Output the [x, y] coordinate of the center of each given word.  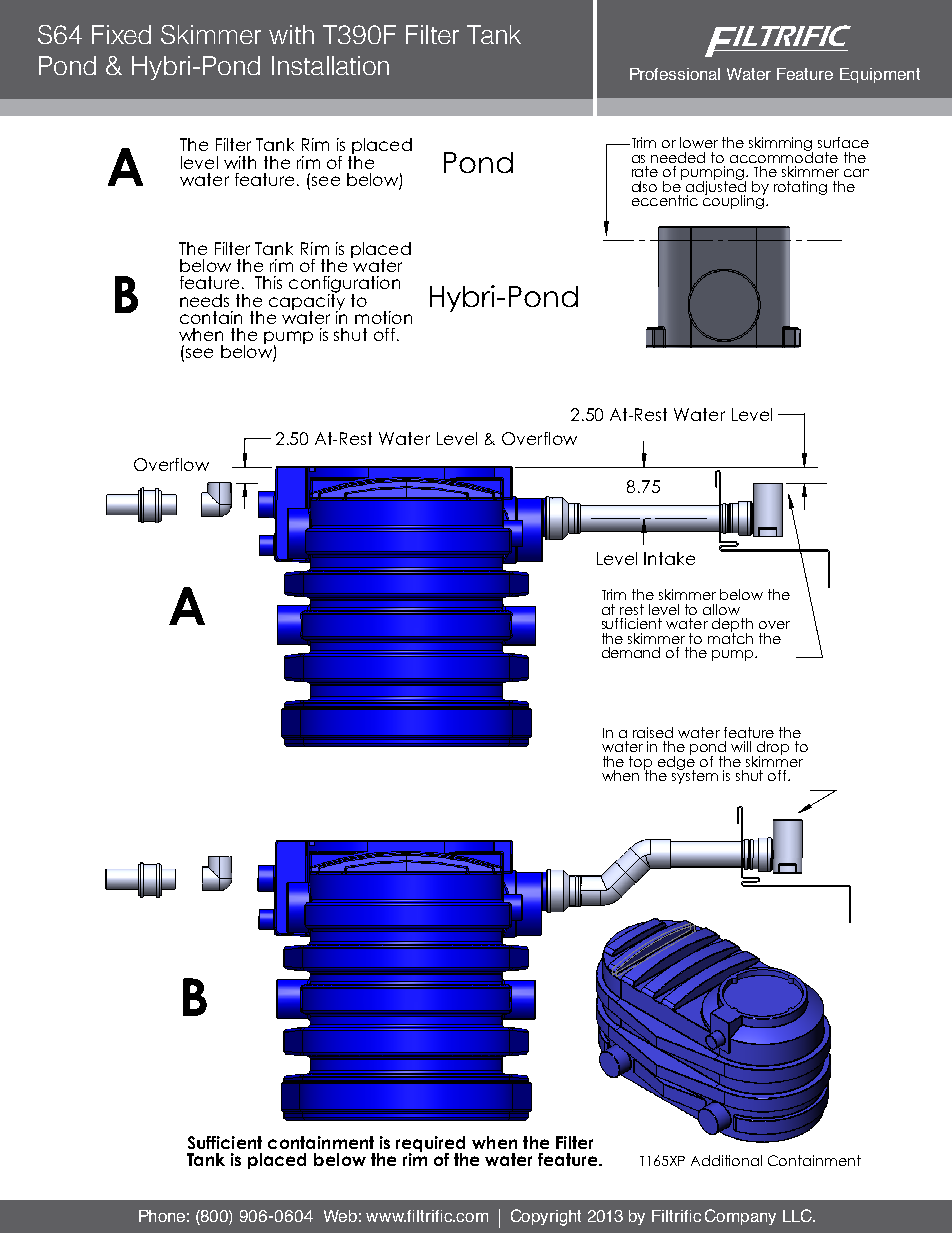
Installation [330, 65]
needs [204, 300]
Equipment [880, 75]
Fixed [121, 34]
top [640, 764]
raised [653, 732]
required [430, 1145]
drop [773, 749]
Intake [669, 558]
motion [383, 317]
